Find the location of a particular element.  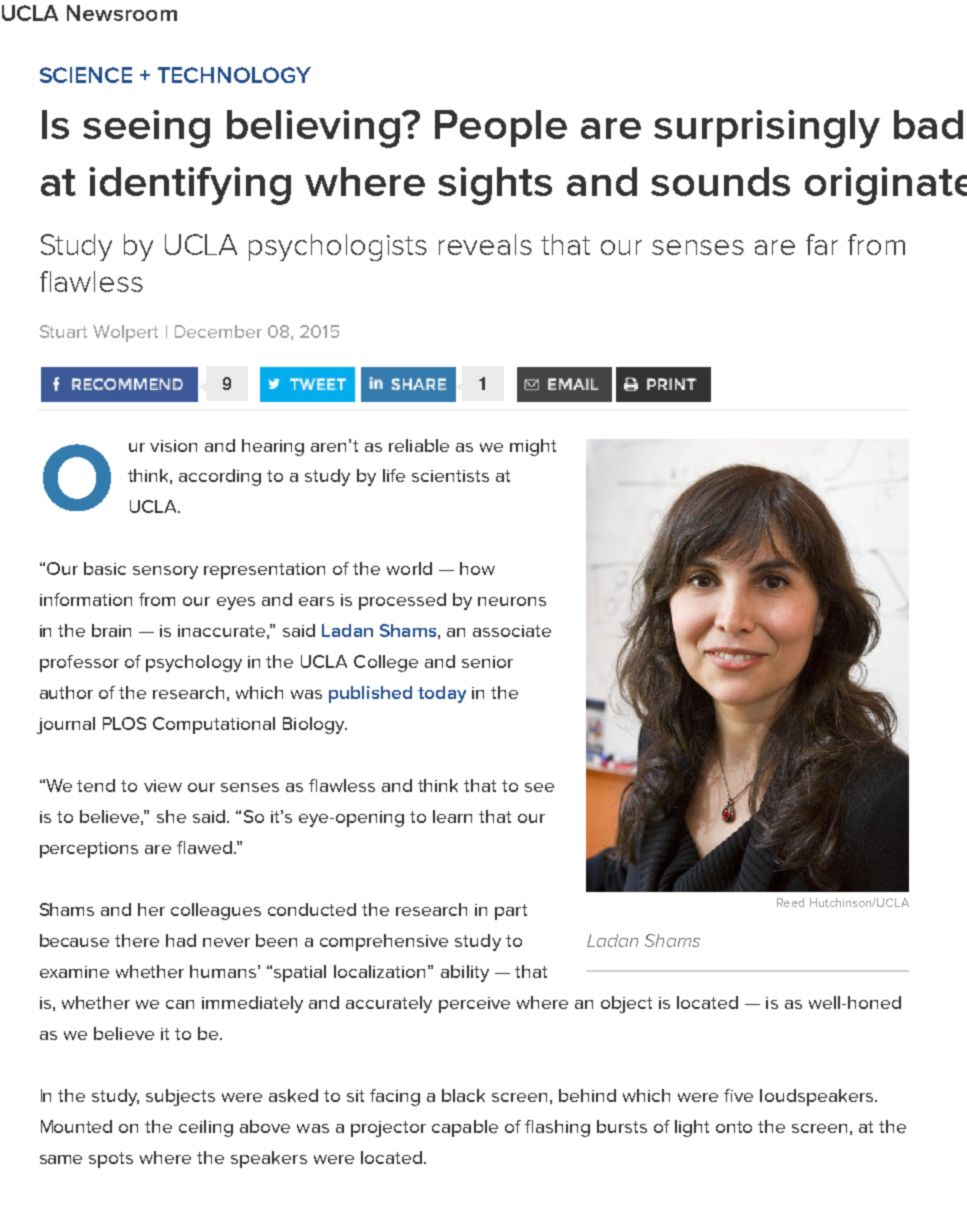

neurons is located at coordinates (512, 601).
